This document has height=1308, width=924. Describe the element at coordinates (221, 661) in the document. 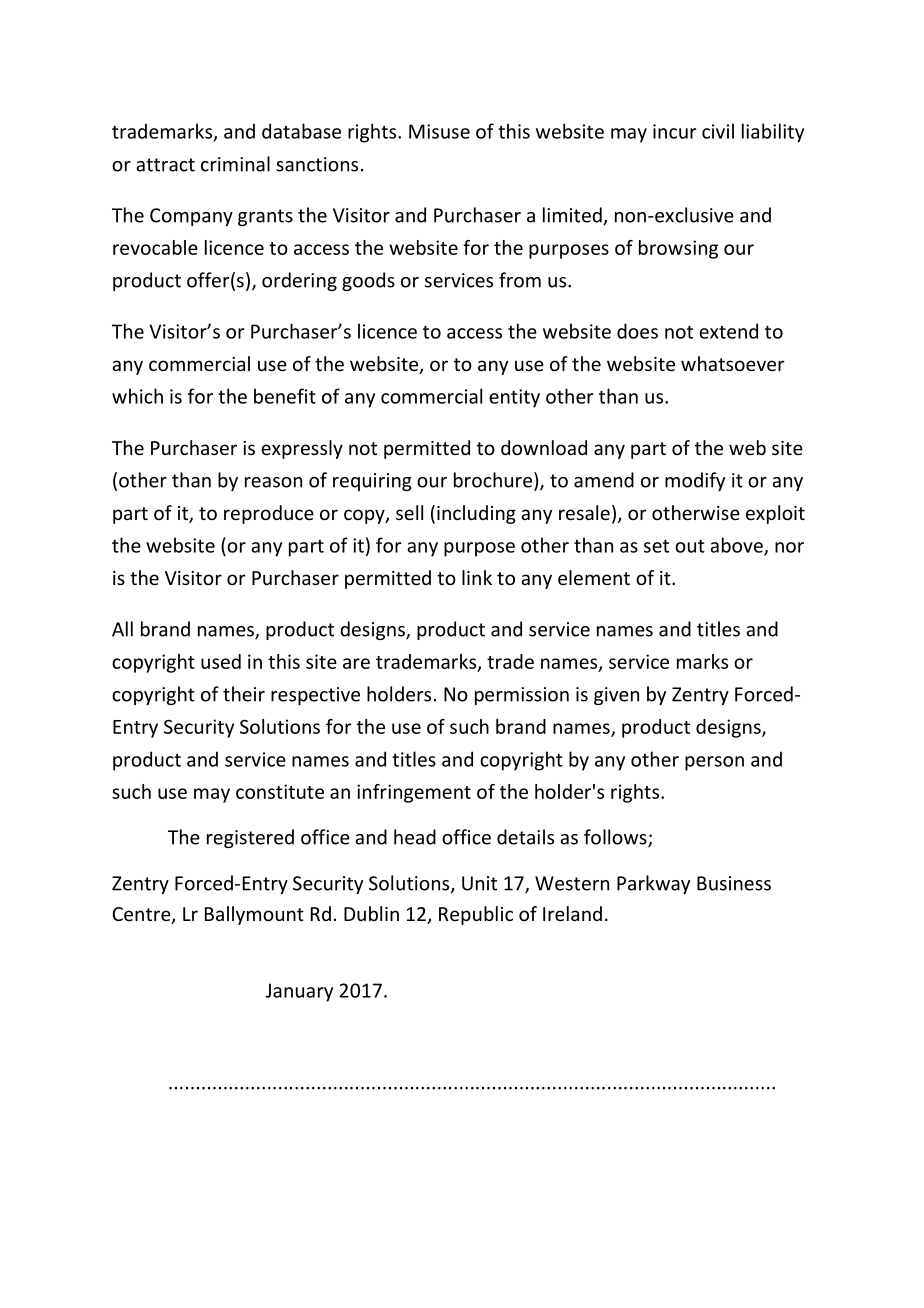

I see `used` at that location.
